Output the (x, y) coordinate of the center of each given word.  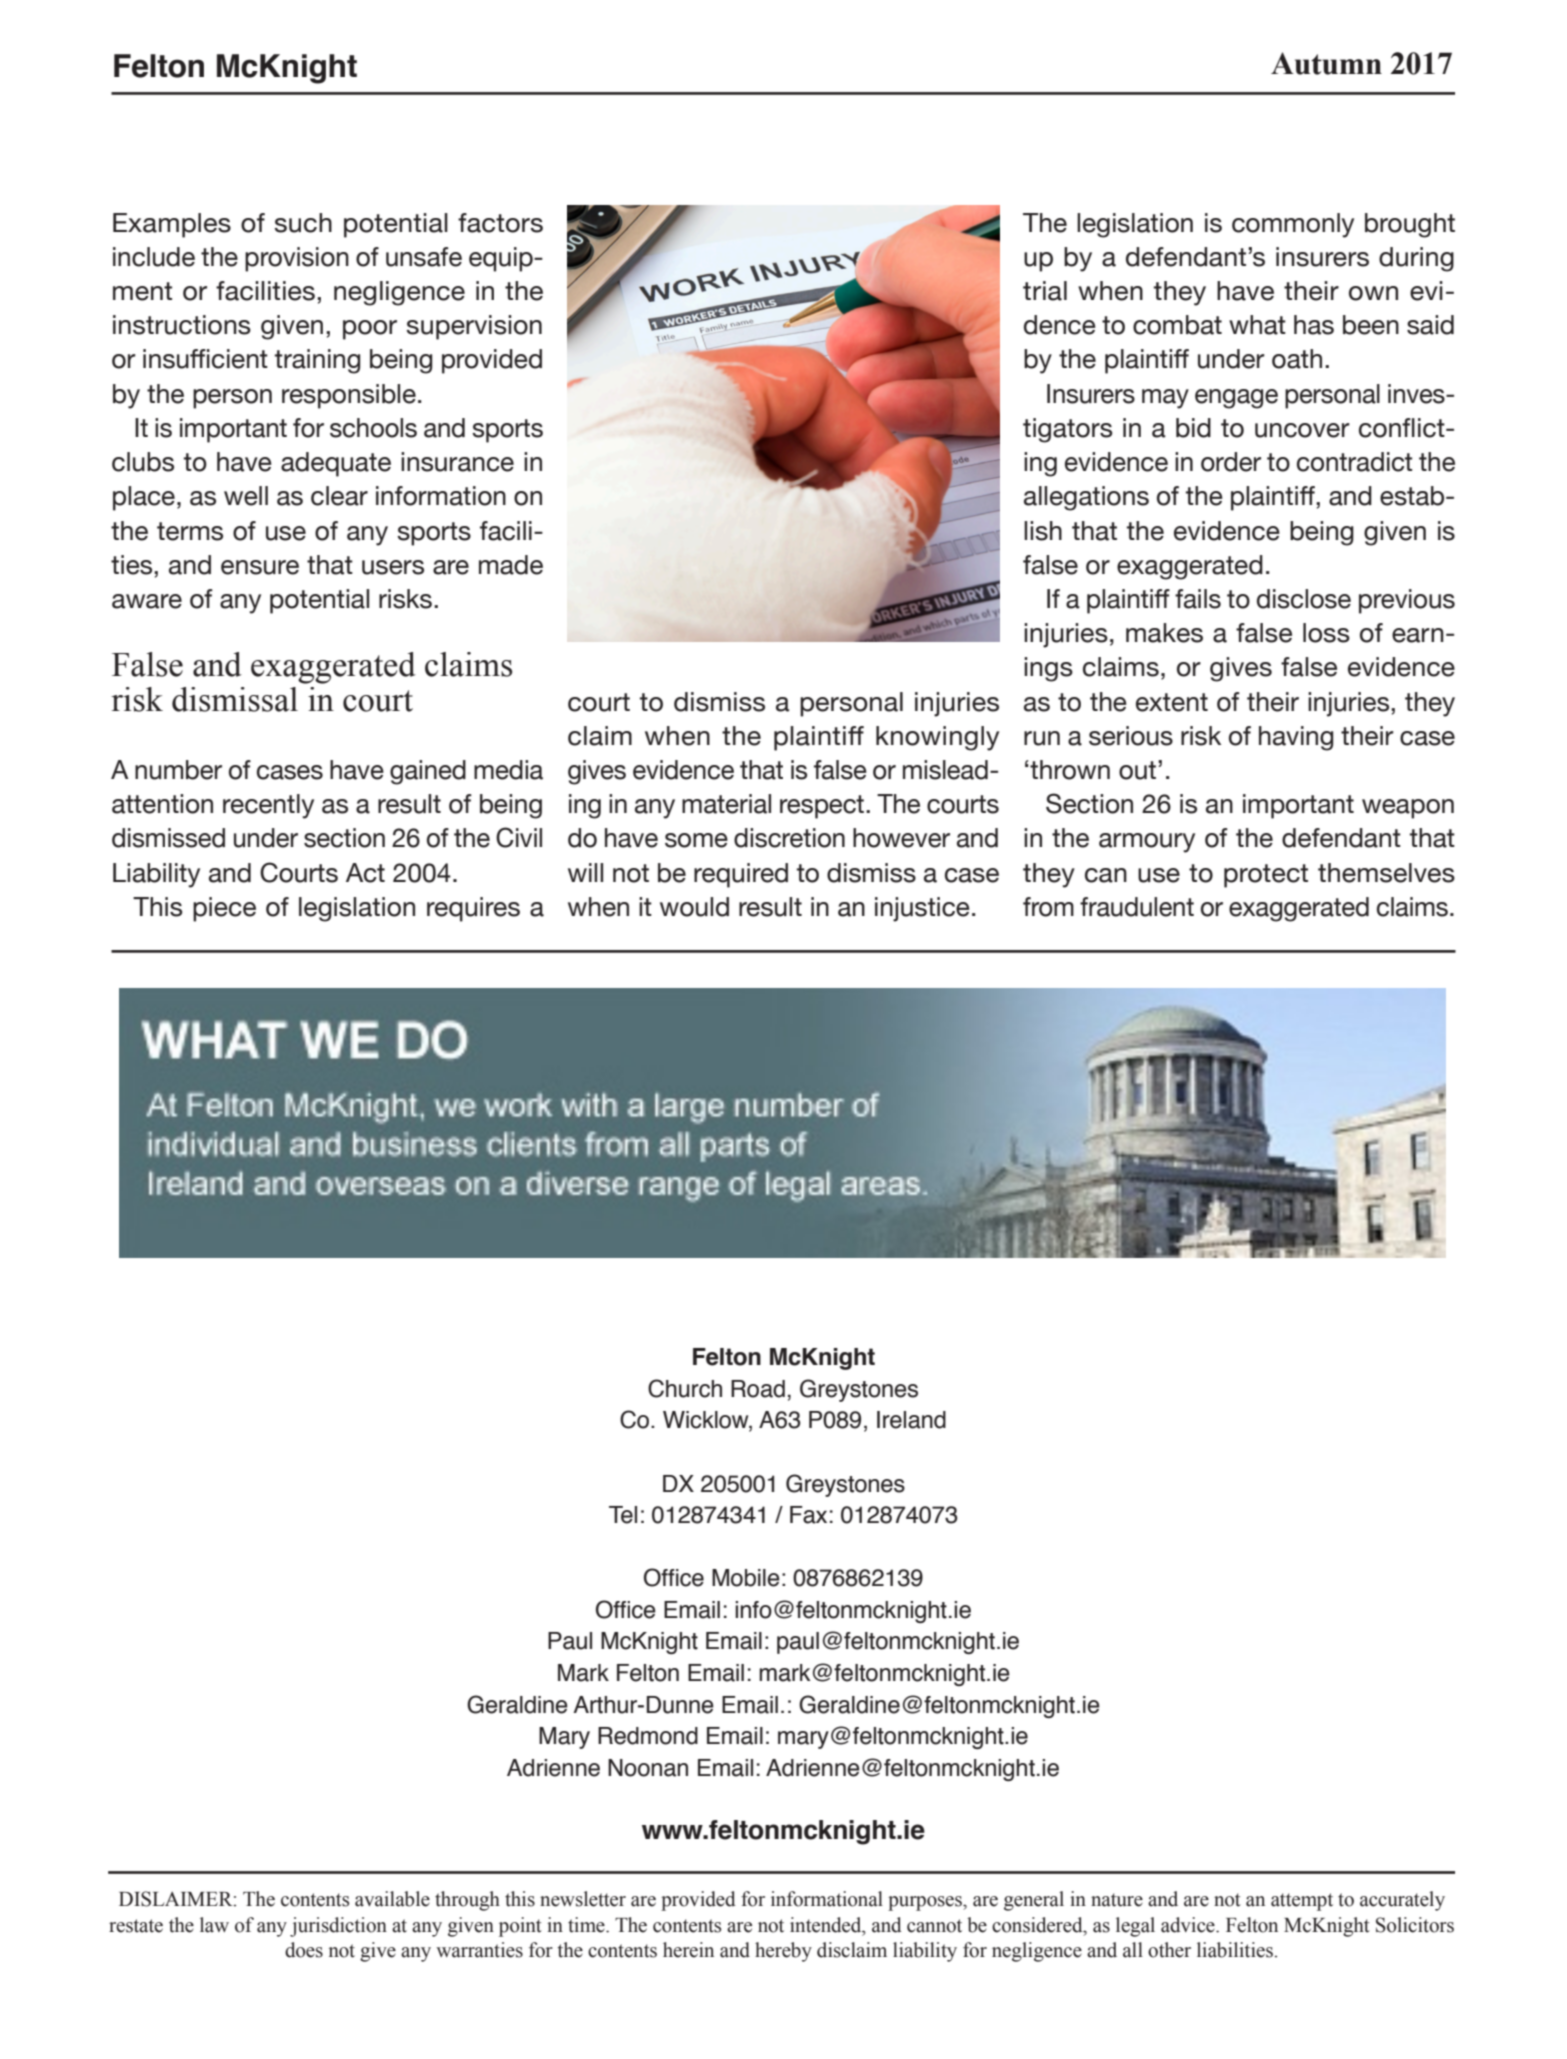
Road (758, 1389)
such (303, 223)
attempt (1302, 1902)
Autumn (1326, 63)
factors (500, 223)
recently (268, 806)
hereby (783, 1952)
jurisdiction (338, 1927)
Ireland (911, 1420)
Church (685, 1388)
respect (823, 807)
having (1296, 738)
